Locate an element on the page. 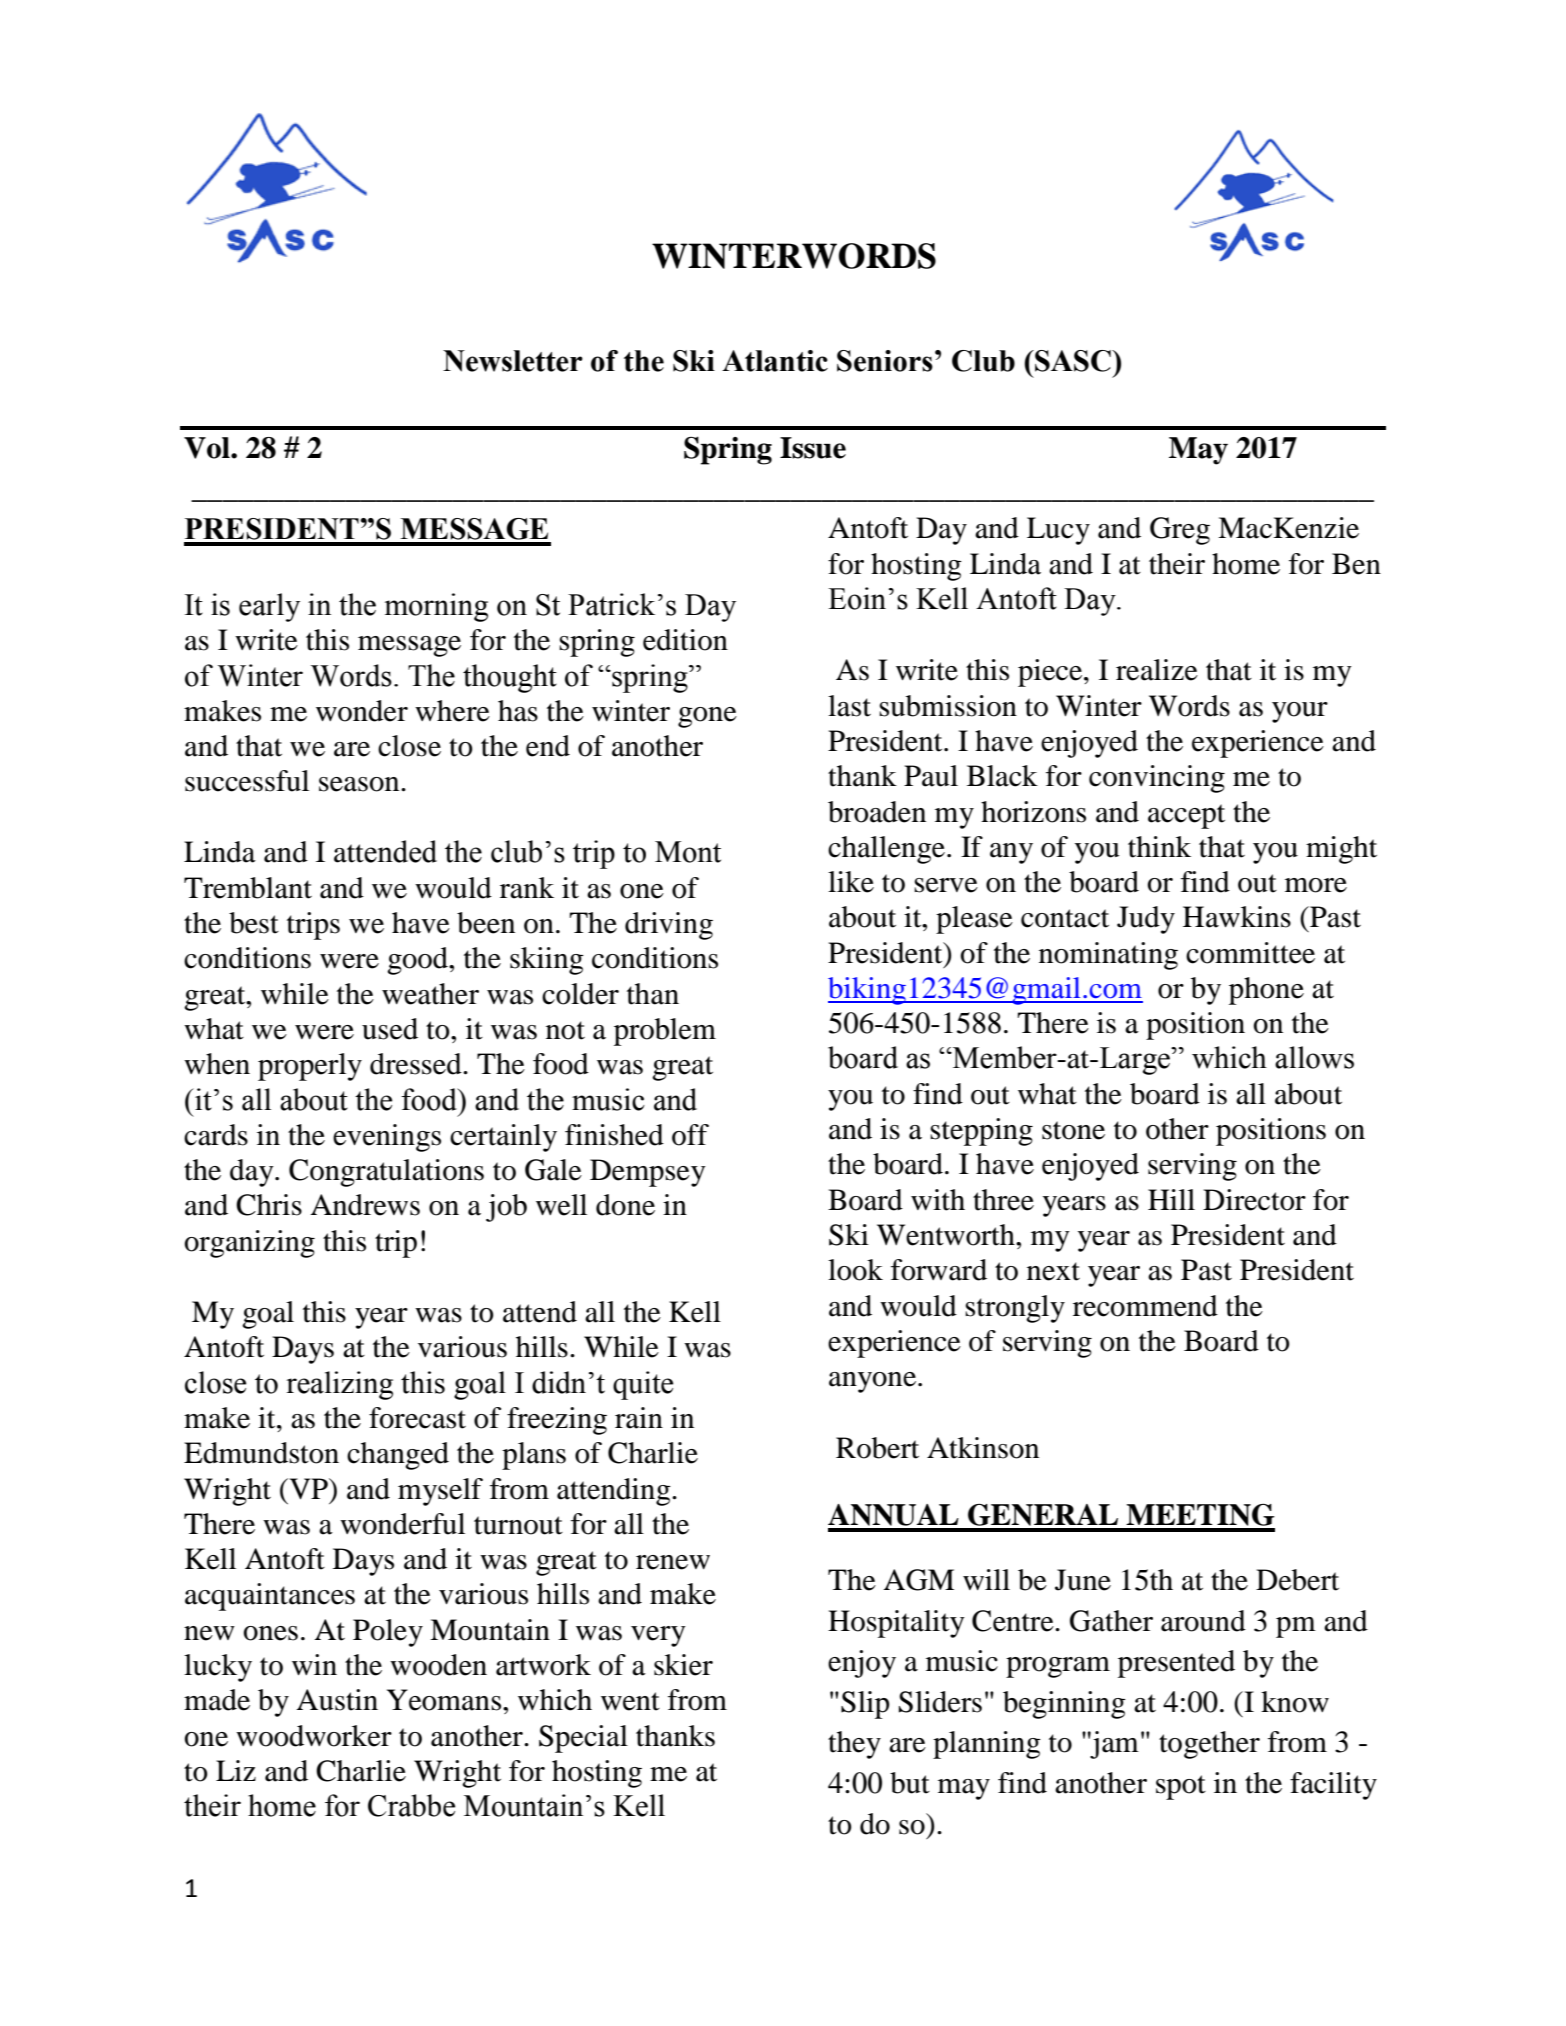 Image resolution: width=1566 pixels, height=2026 pixels. Greg is located at coordinates (1180, 531).
